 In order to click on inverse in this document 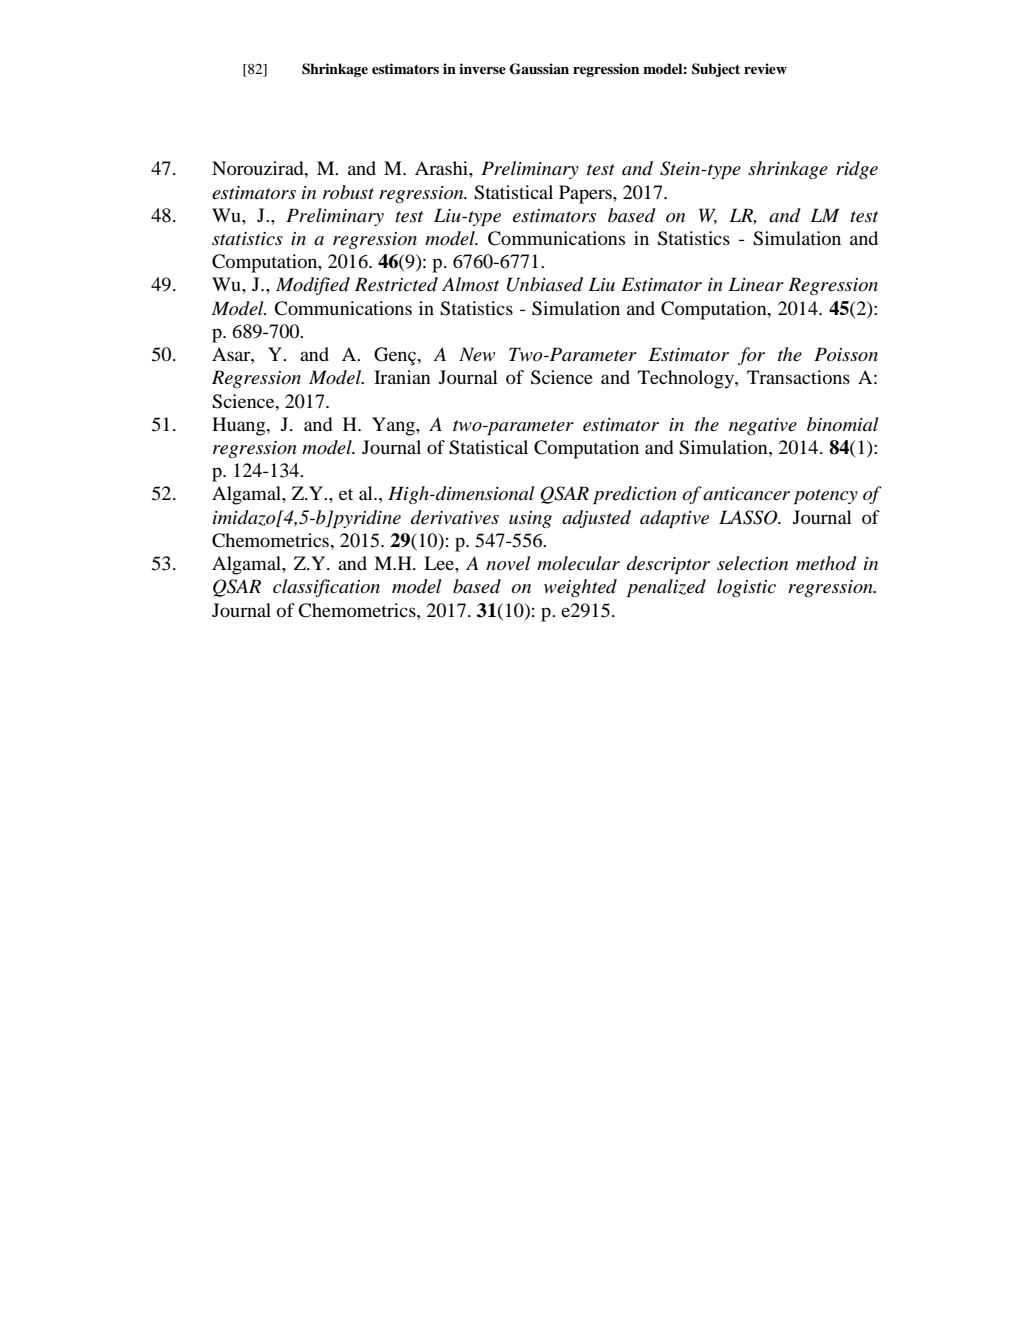, I will do `click(482, 68)`.
